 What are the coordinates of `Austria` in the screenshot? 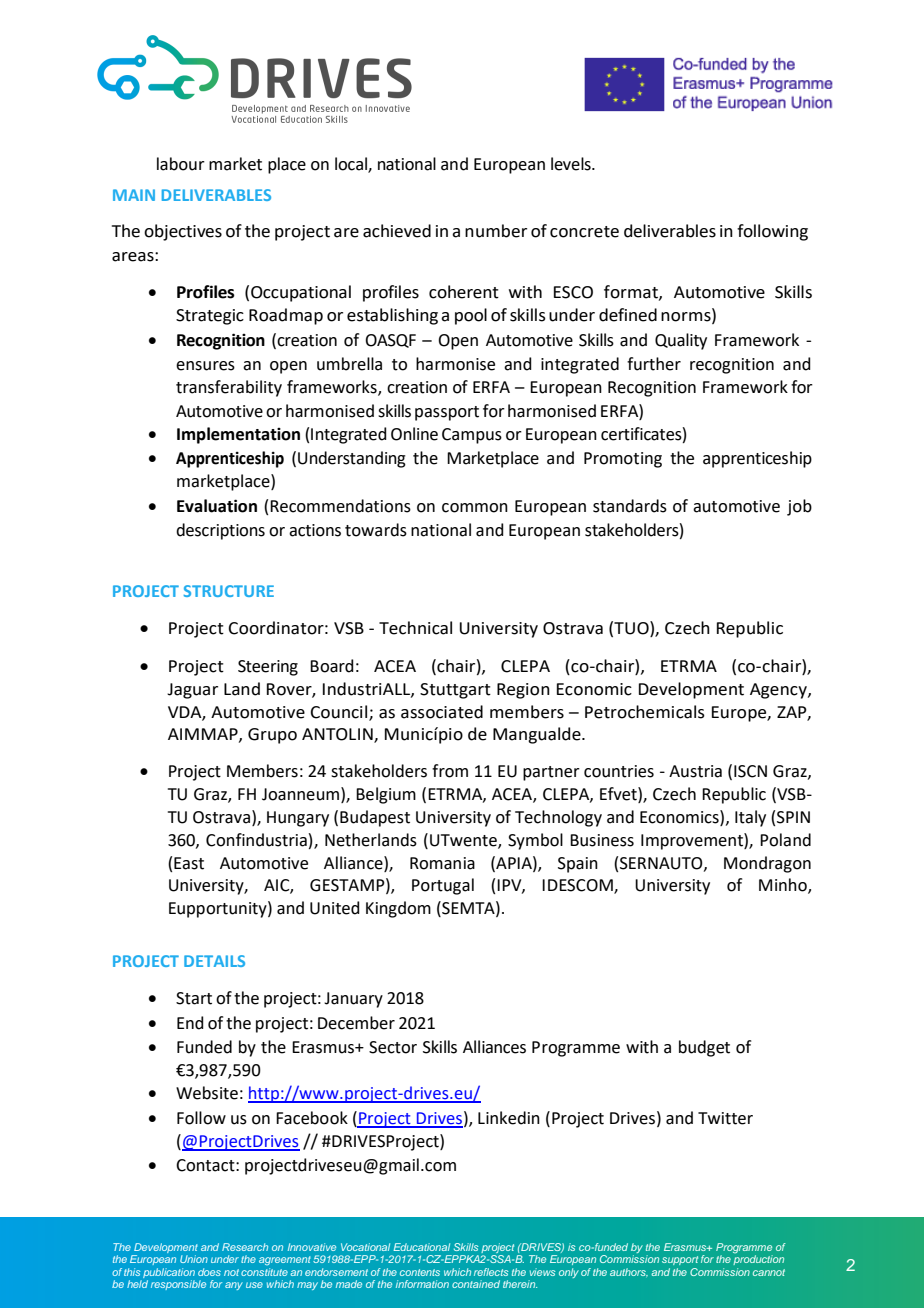 It's located at (695, 771).
